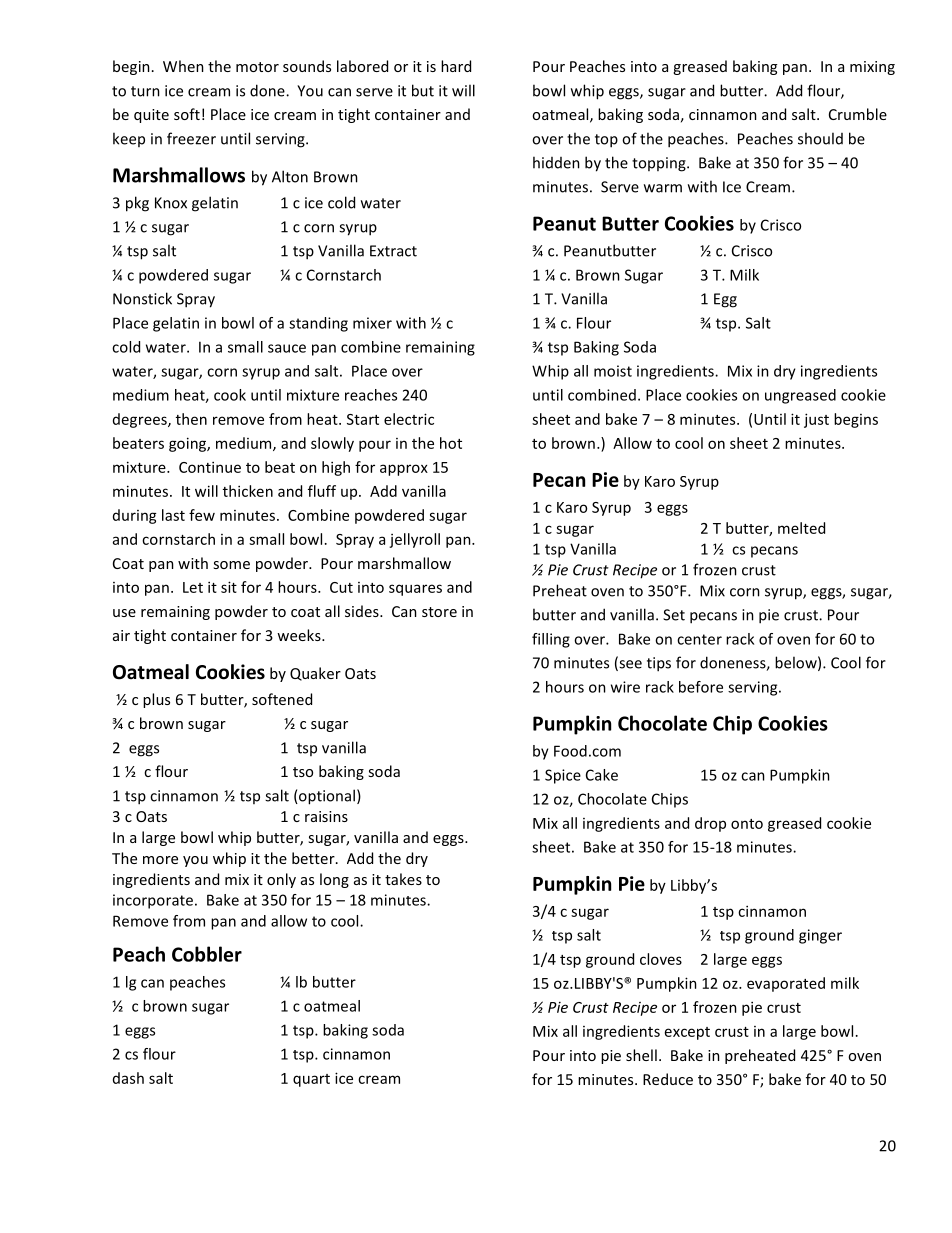 The image size is (952, 1233). What do you see at coordinates (701, 687) in the document?
I see `before` at bounding box center [701, 687].
